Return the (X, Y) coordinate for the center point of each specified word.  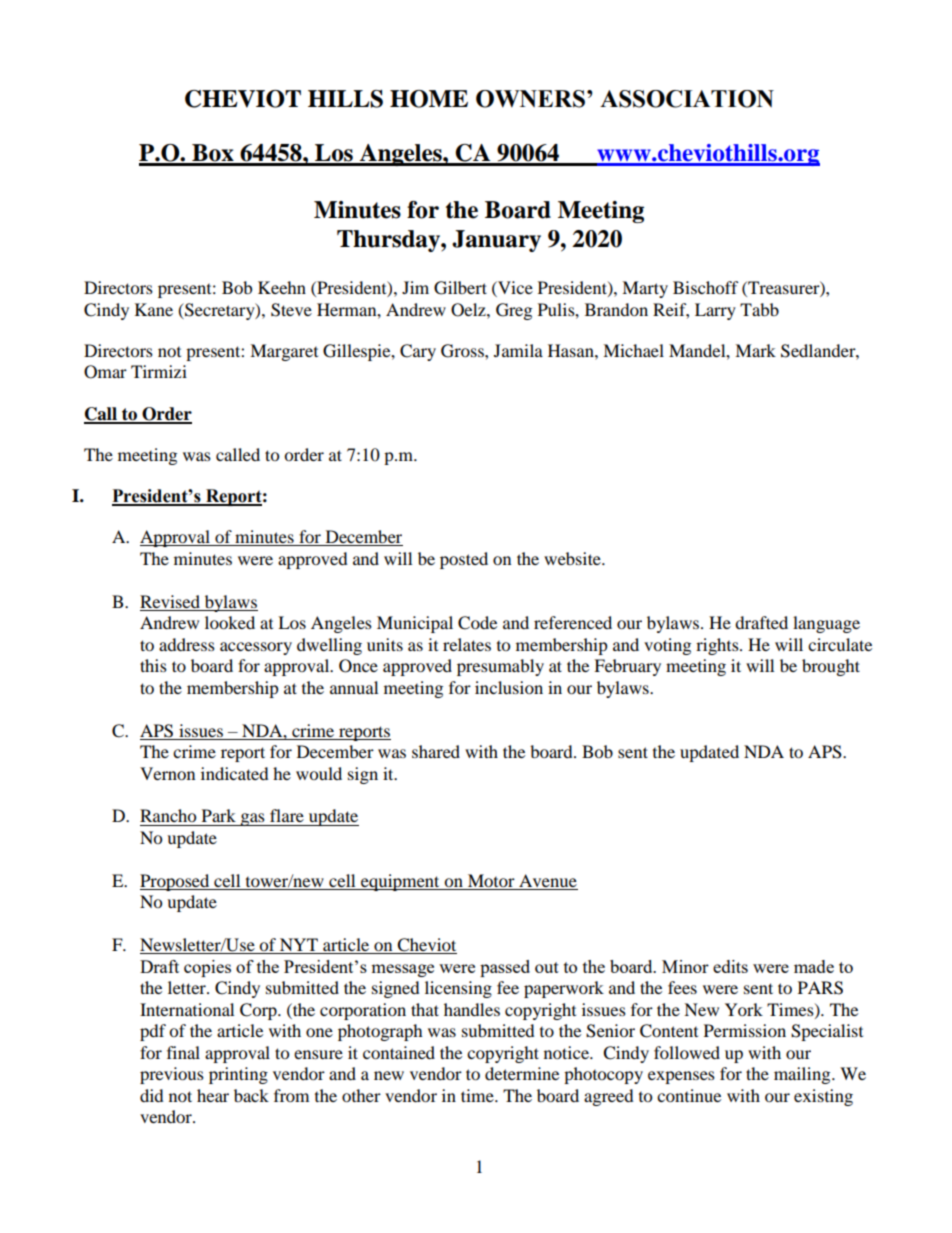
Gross (463, 351)
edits (730, 966)
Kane (154, 309)
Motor (491, 882)
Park (219, 815)
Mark (755, 350)
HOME (429, 99)
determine (522, 1073)
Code (477, 623)
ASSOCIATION (687, 99)
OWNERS (530, 99)
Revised (170, 601)
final (183, 1052)
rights (718, 646)
